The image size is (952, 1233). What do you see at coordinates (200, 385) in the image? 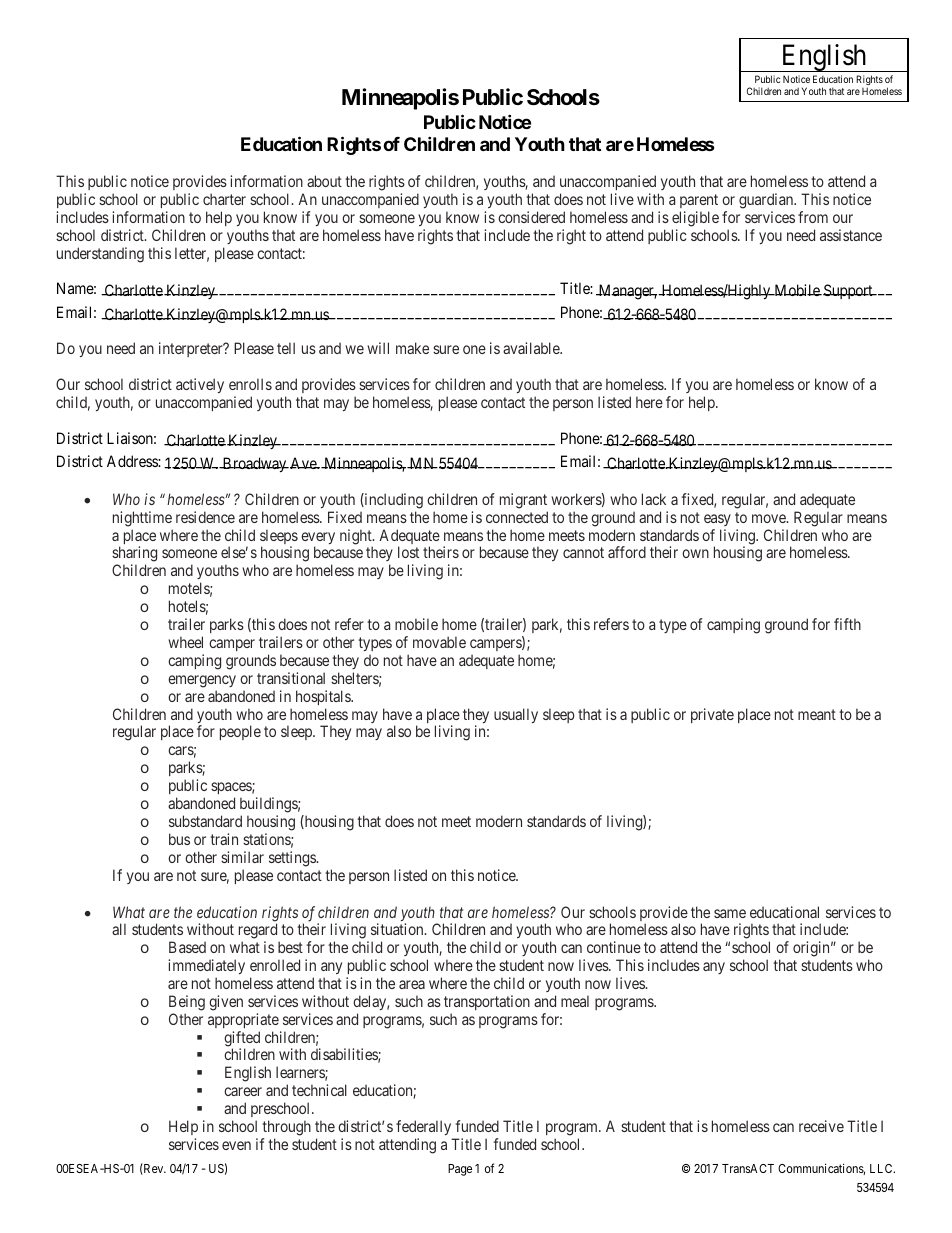
I see `actively` at bounding box center [200, 385].
